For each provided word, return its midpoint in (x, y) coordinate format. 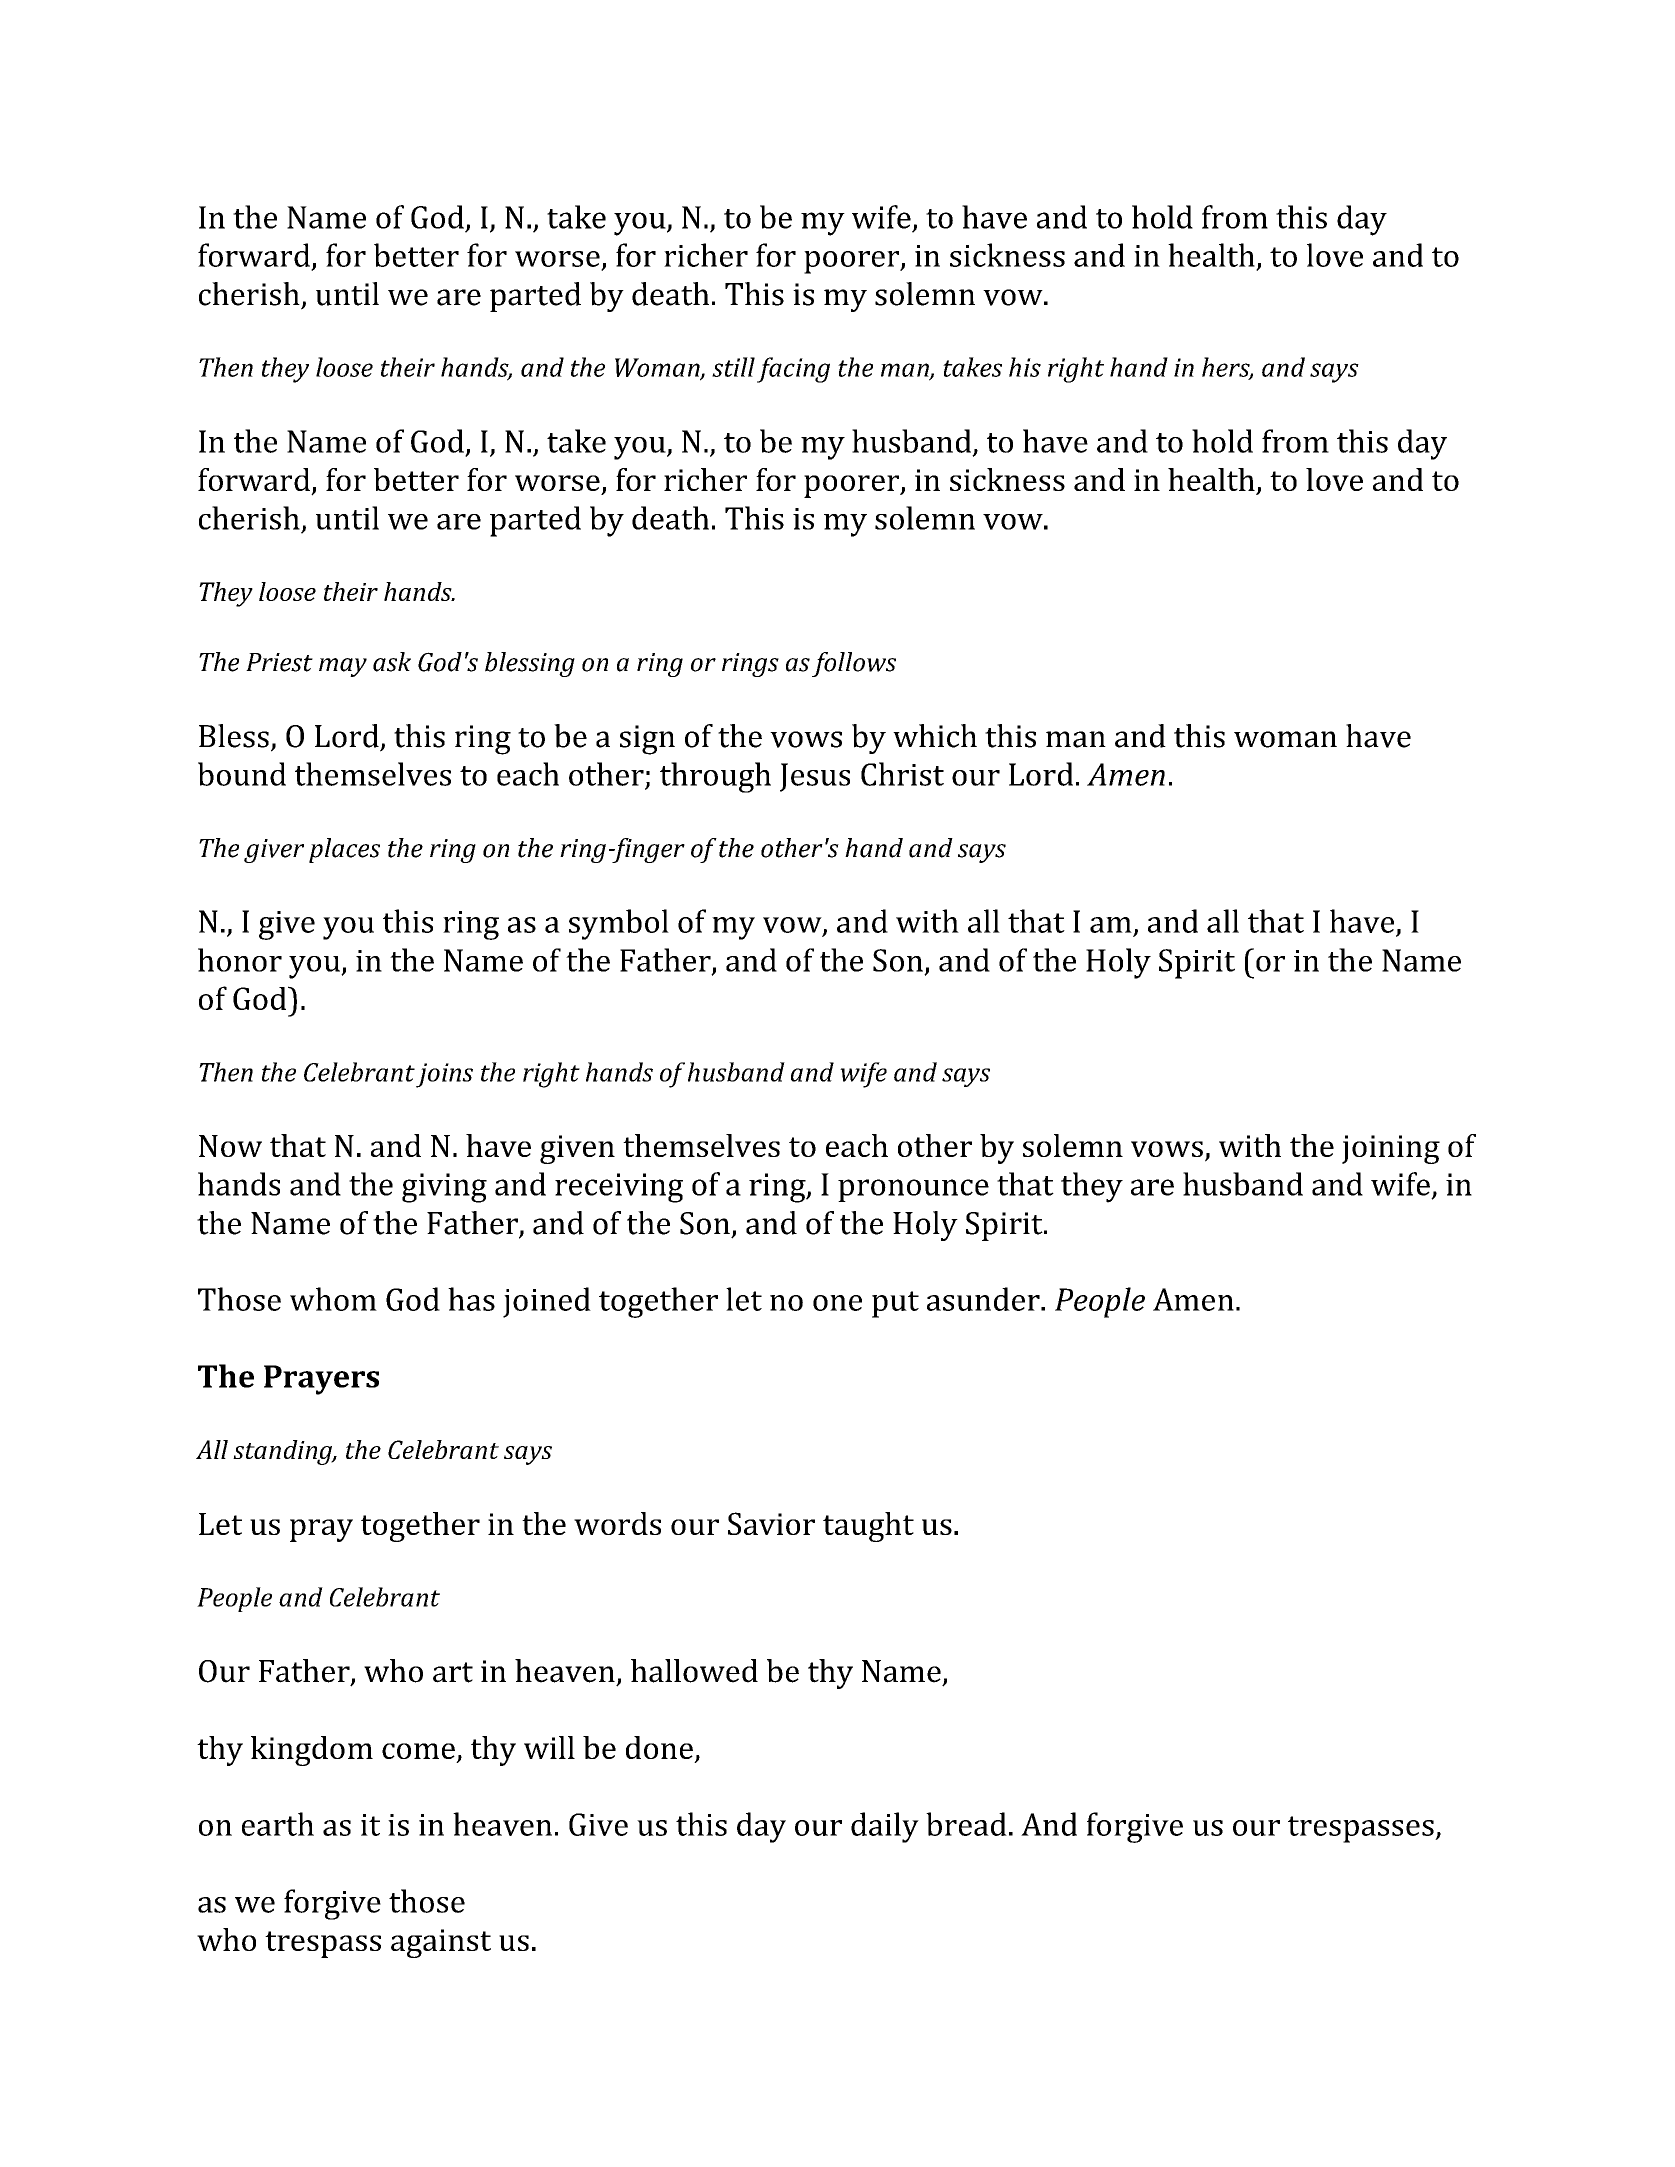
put (895, 1304)
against (441, 1943)
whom (333, 1299)
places (344, 850)
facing (793, 370)
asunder (984, 1299)
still (733, 367)
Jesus (815, 777)
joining (1391, 1149)
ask (392, 662)
